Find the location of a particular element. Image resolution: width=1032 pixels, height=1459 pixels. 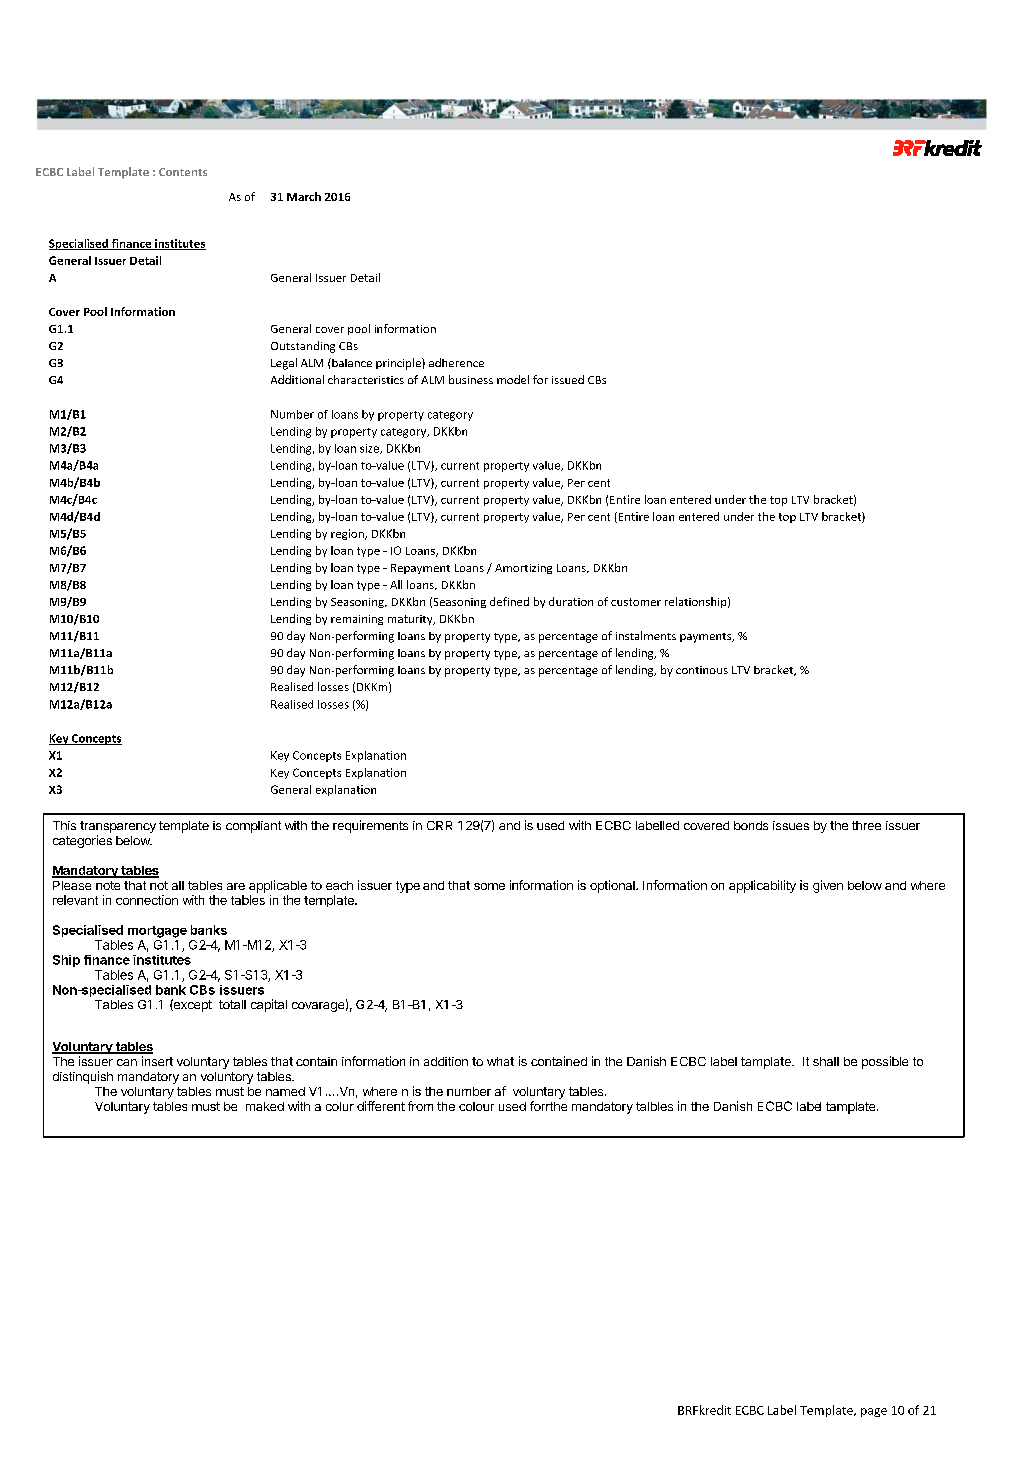

issued is located at coordinates (568, 379).
